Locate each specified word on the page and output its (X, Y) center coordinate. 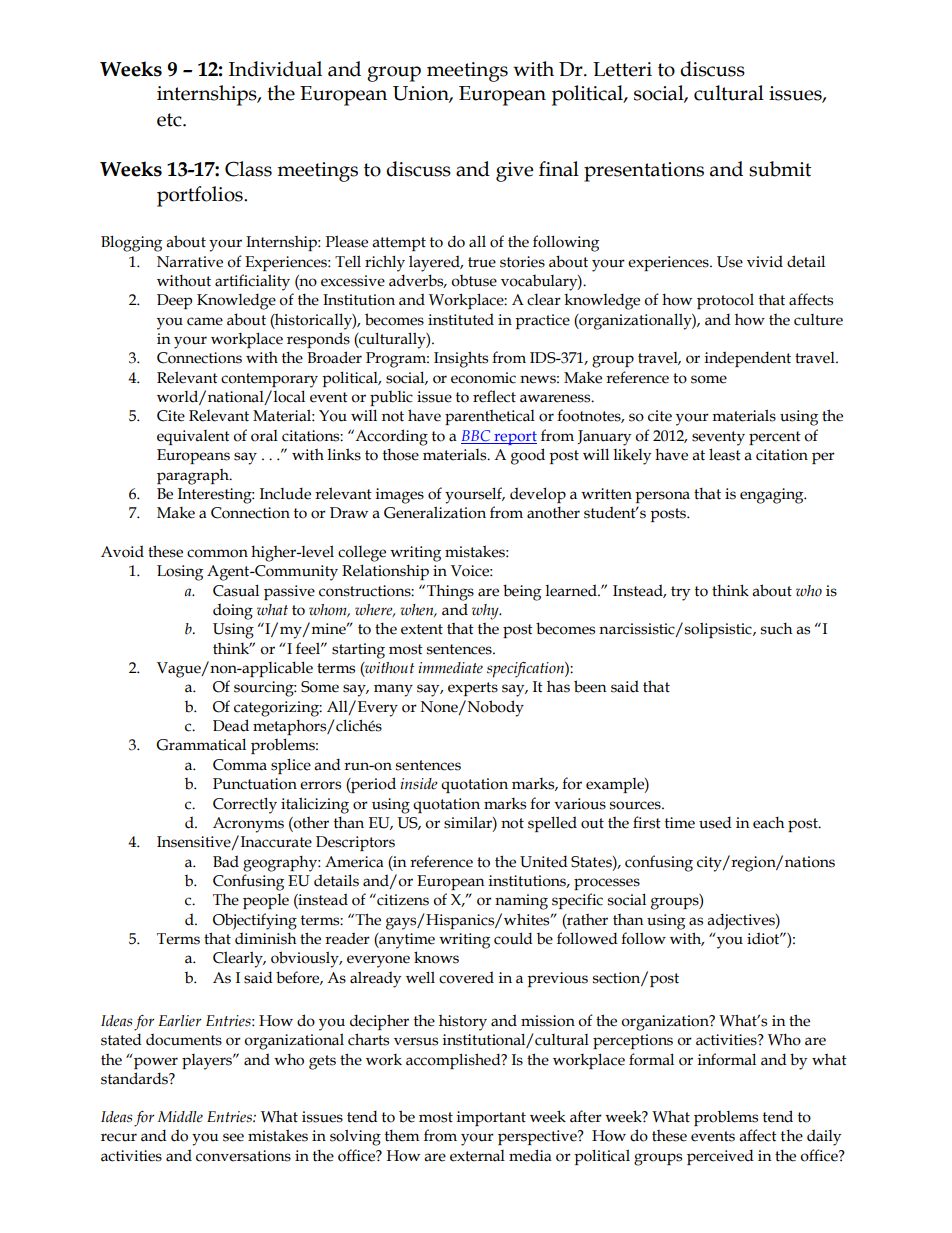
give (515, 172)
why (486, 612)
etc (170, 120)
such (777, 628)
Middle (180, 1117)
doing (233, 611)
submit (780, 169)
